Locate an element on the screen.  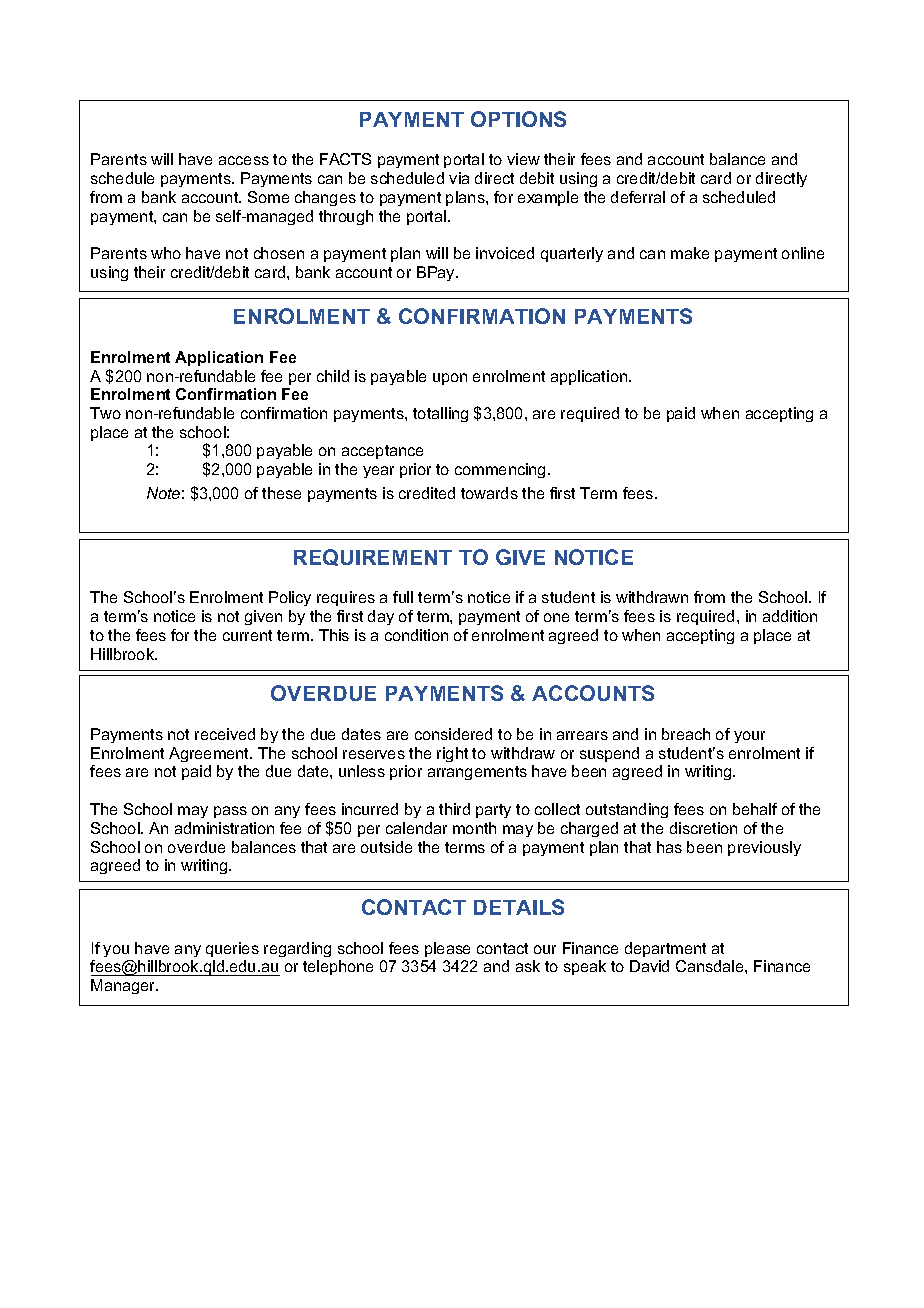
commencing is located at coordinates (500, 470).
